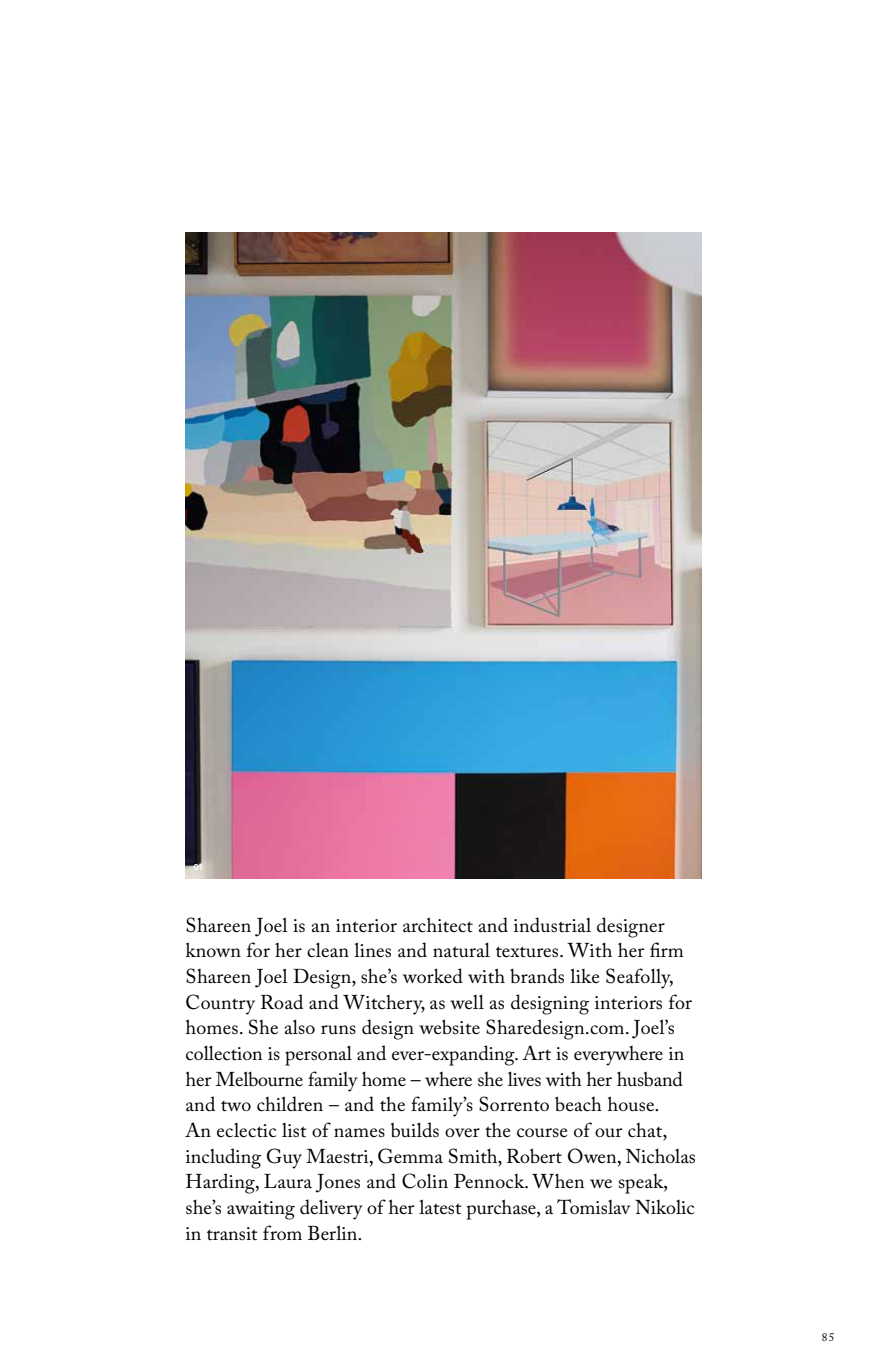 The image size is (887, 1372). I want to click on Melbourne, so click(259, 1079).
